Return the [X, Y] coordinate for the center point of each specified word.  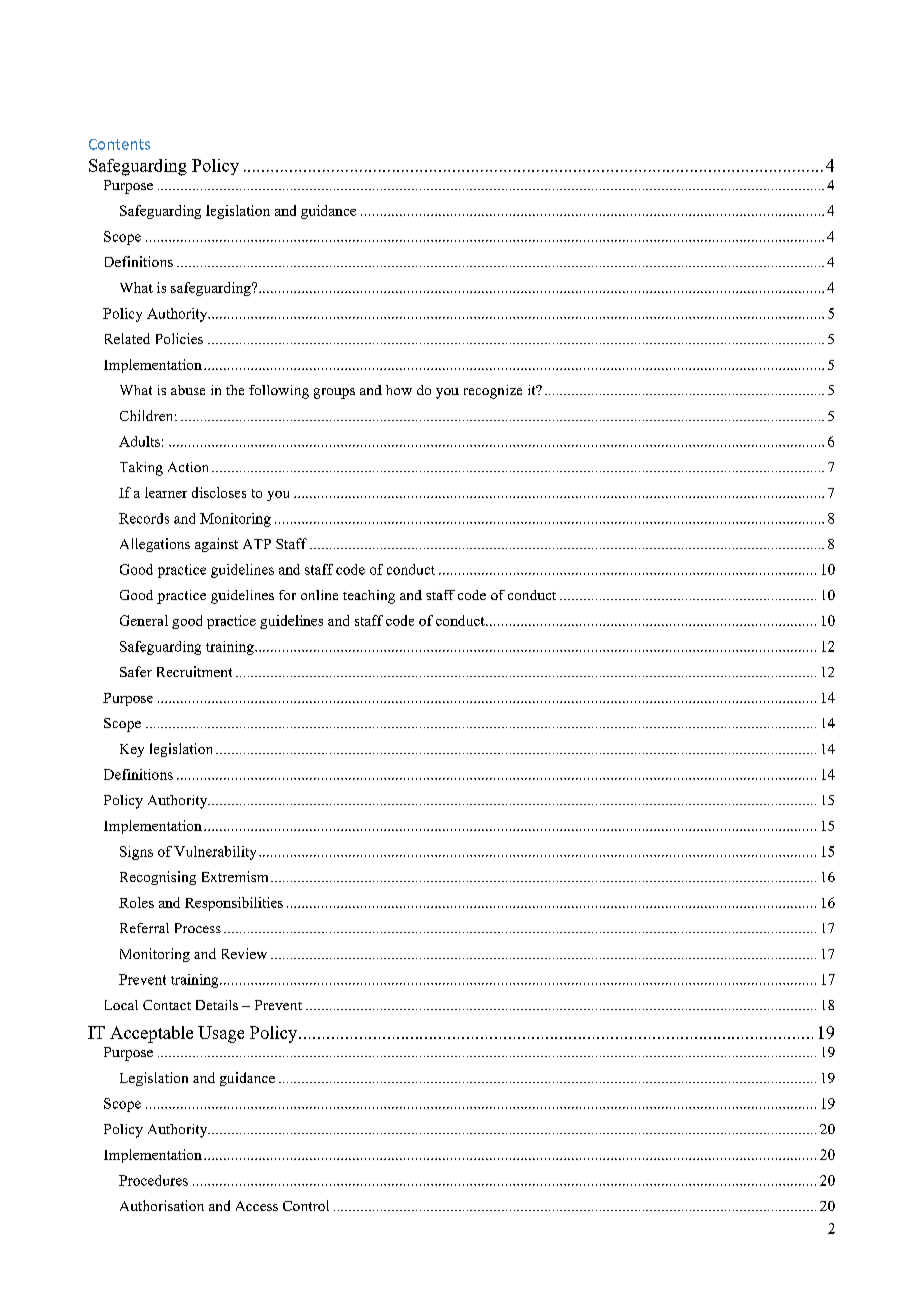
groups [334, 393]
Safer [136, 671]
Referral [144, 928]
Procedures [153, 1180]
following [279, 392]
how [399, 390]
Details [217, 1005]
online [319, 595]
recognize [493, 392]
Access [257, 1206]
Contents [119, 144]
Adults [139, 441]
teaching [369, 597]
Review [244, 953]
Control [306, 1205]
